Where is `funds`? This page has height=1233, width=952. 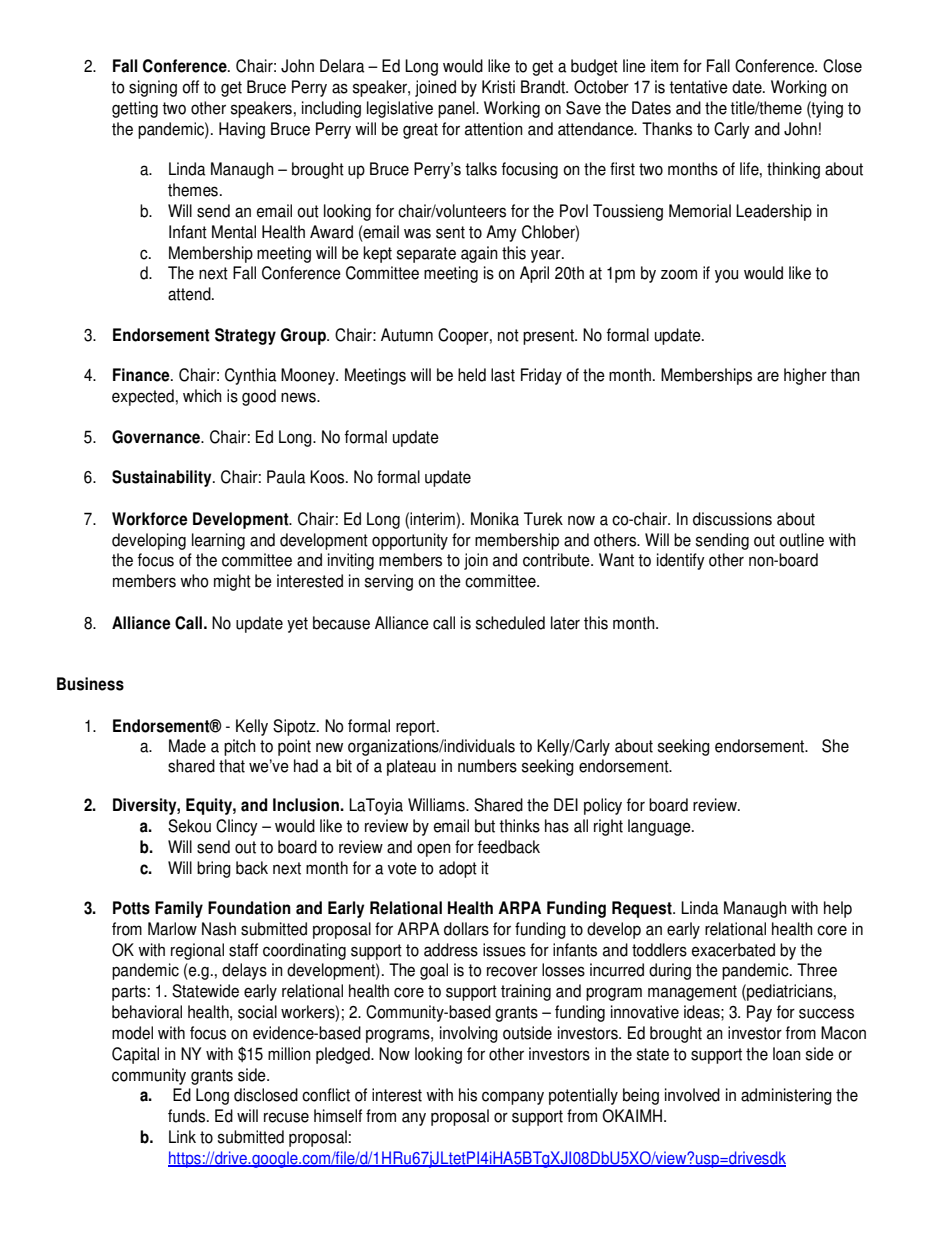
funds is located at coordinates (188, 1116).
